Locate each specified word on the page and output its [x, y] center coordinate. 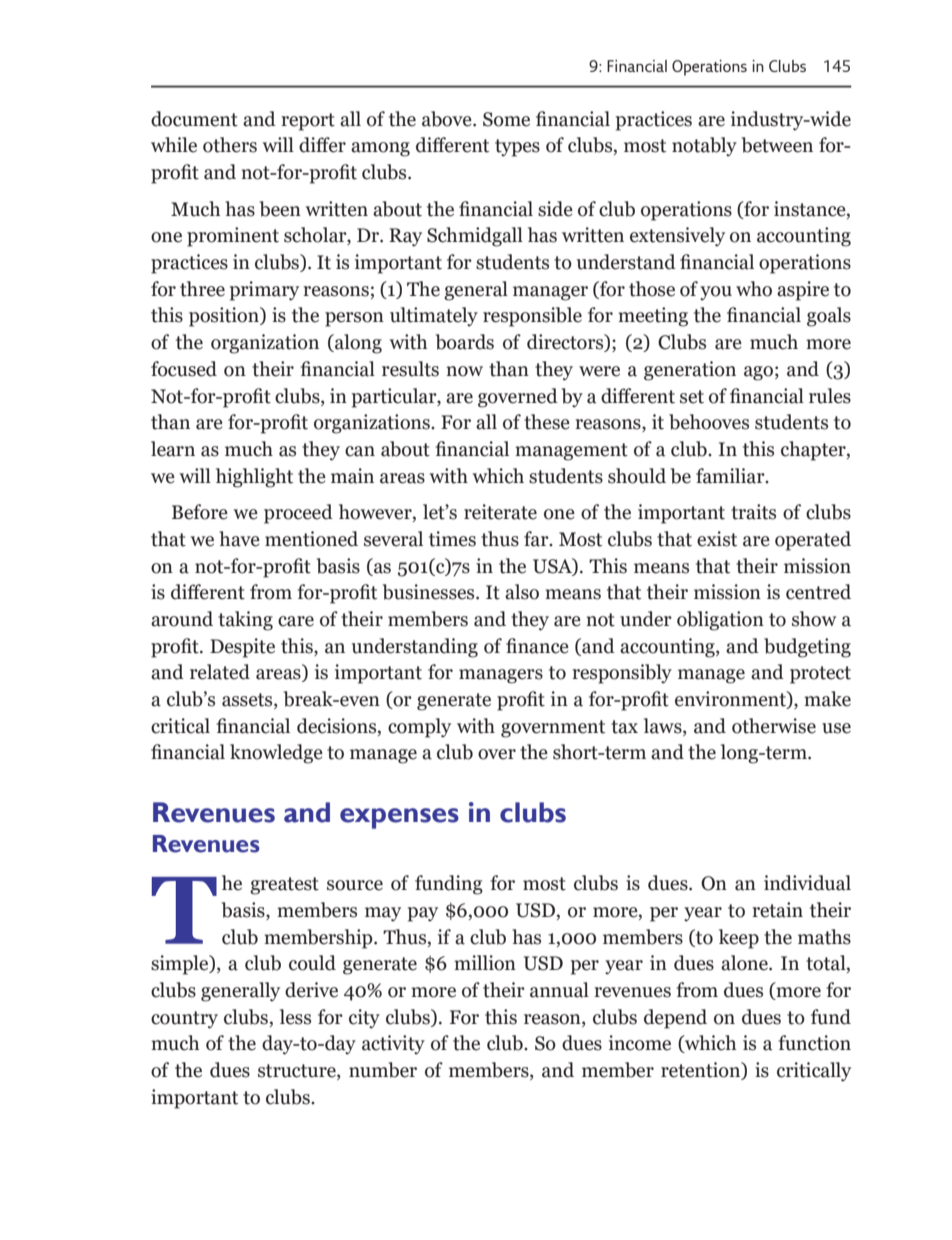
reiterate [500, 512]
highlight [254, 478]
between [777, 145]
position [225, 317]
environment [731, 700]
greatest [284, 886]
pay [423, 914]
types [517, 148]
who [754, 289]
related [220, 672]
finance [537, 646]
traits [753, 512]
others [230, 145]
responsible [532, 317]
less [295, 1017]
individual [807, 883]
